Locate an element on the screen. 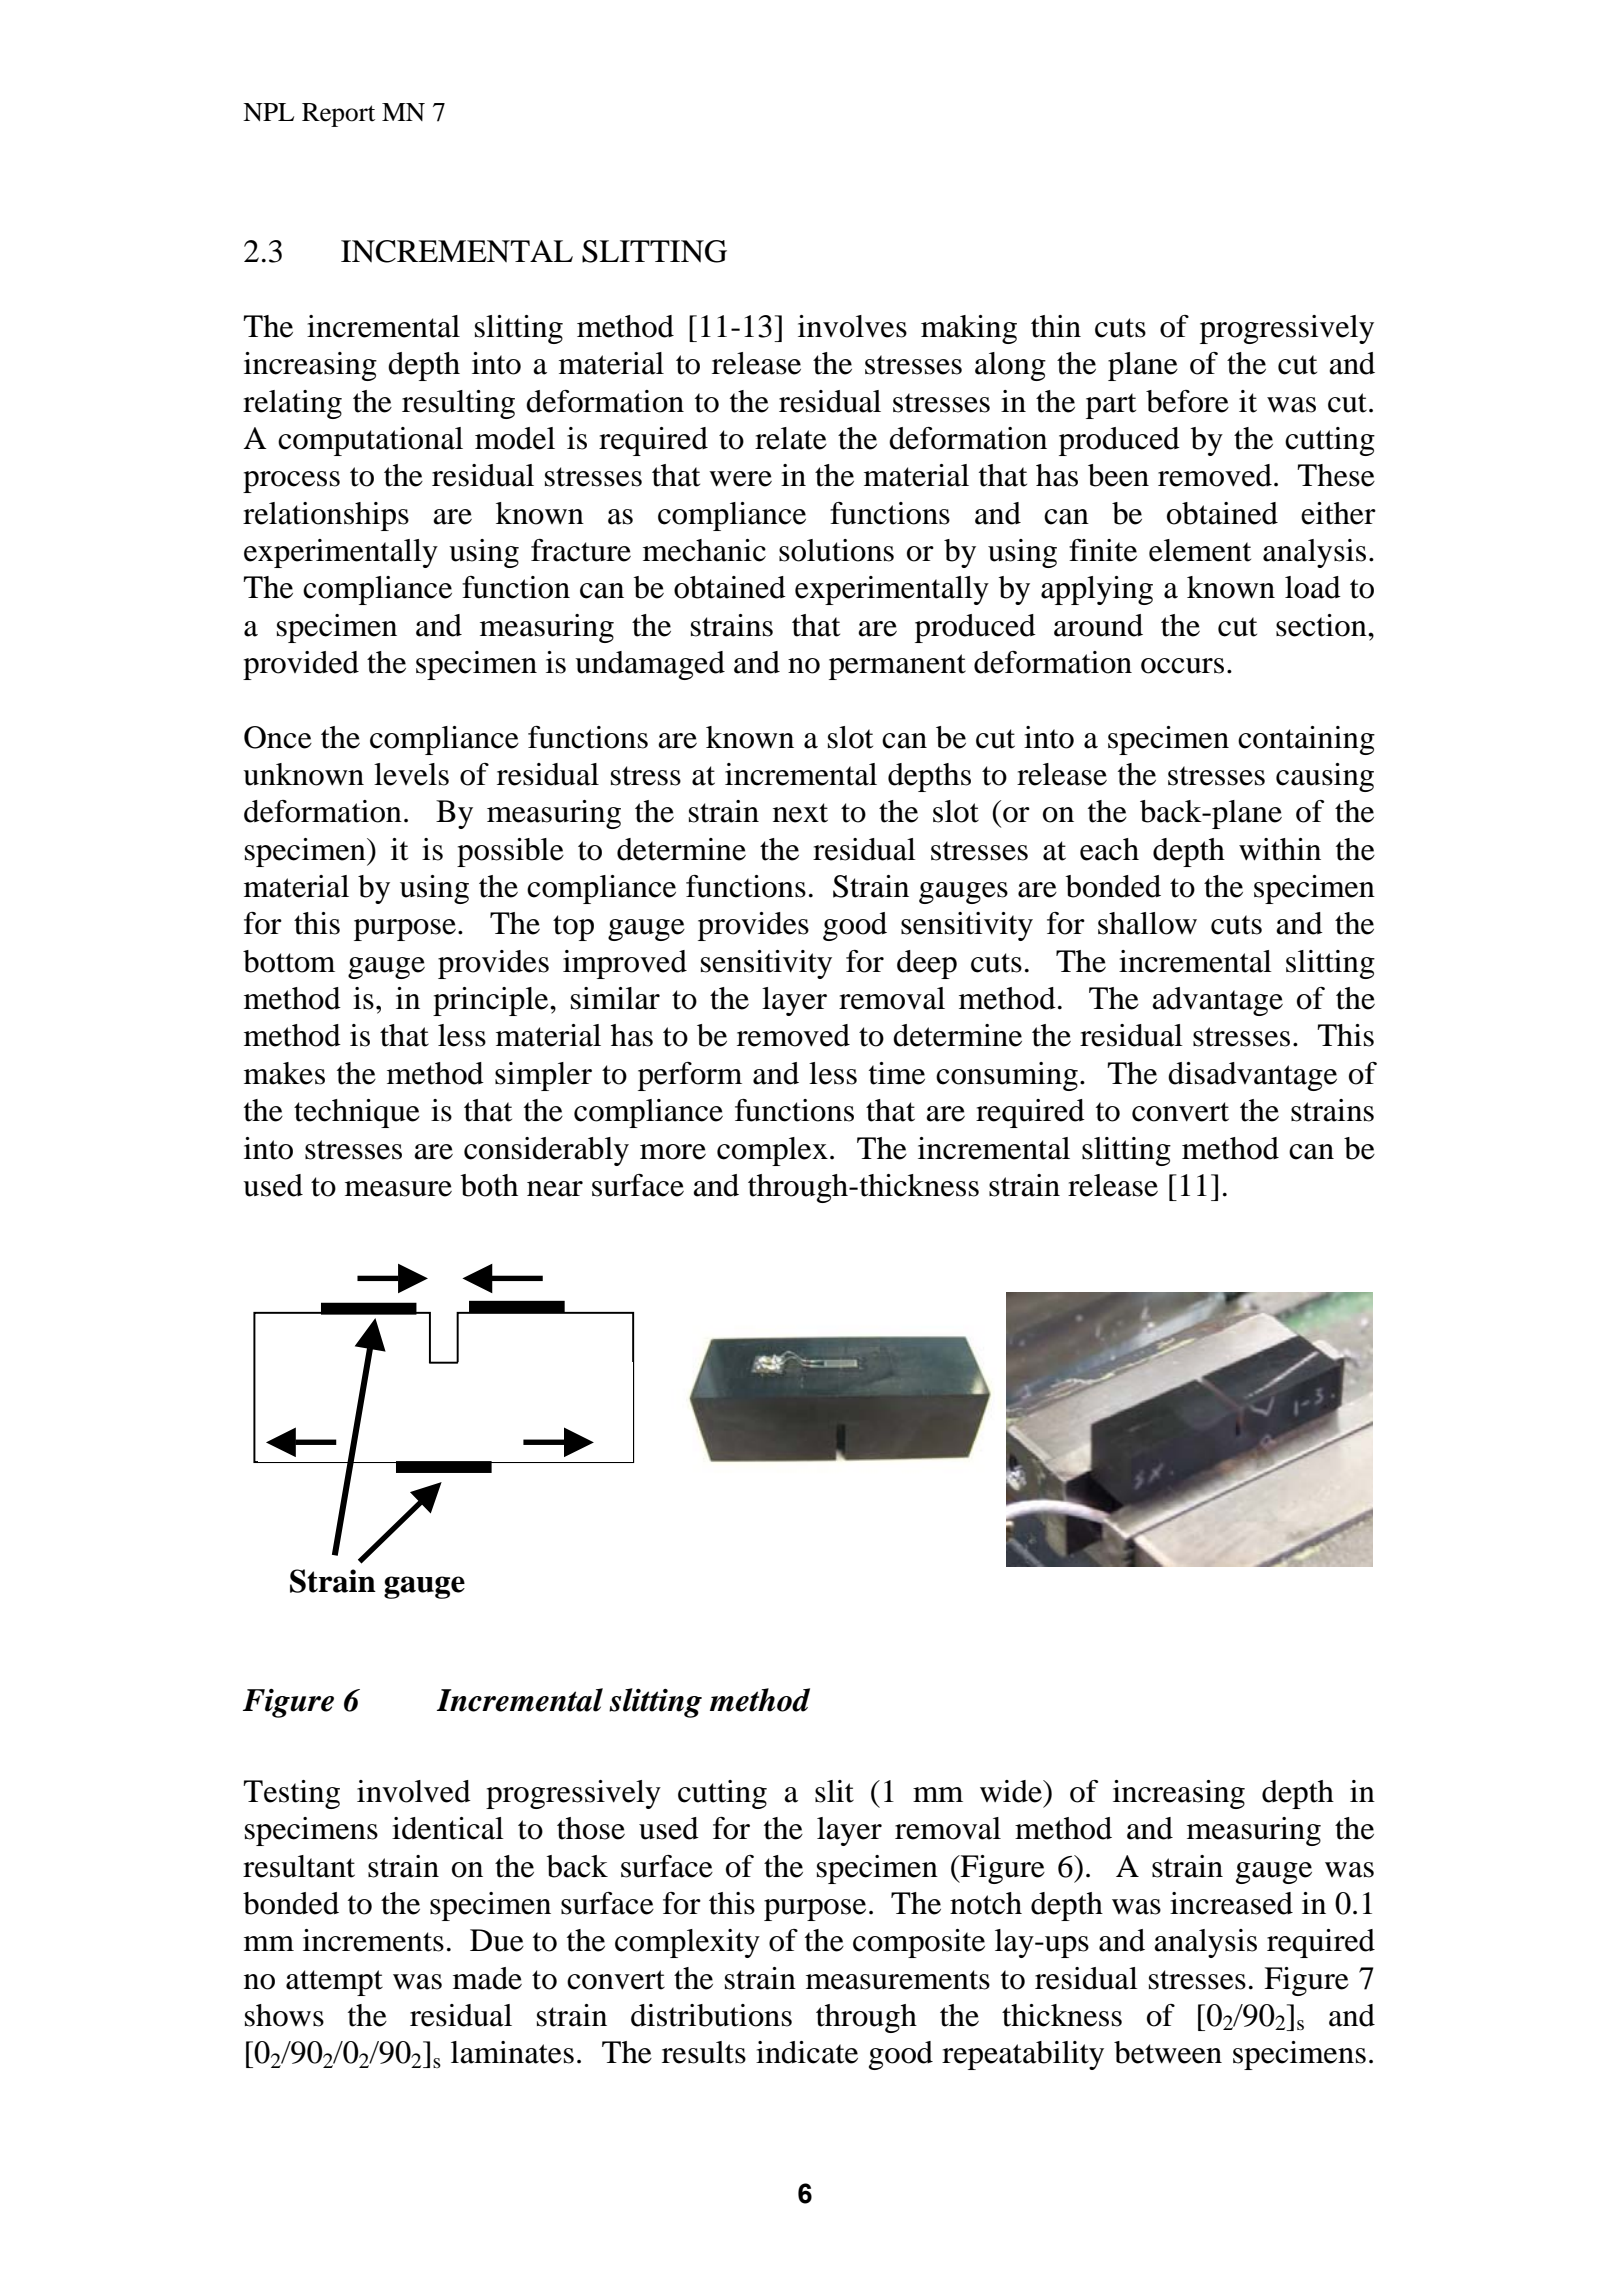 The height and width of the screenshot is (2279, 1610). Report is located at coordinates (338, 115).
